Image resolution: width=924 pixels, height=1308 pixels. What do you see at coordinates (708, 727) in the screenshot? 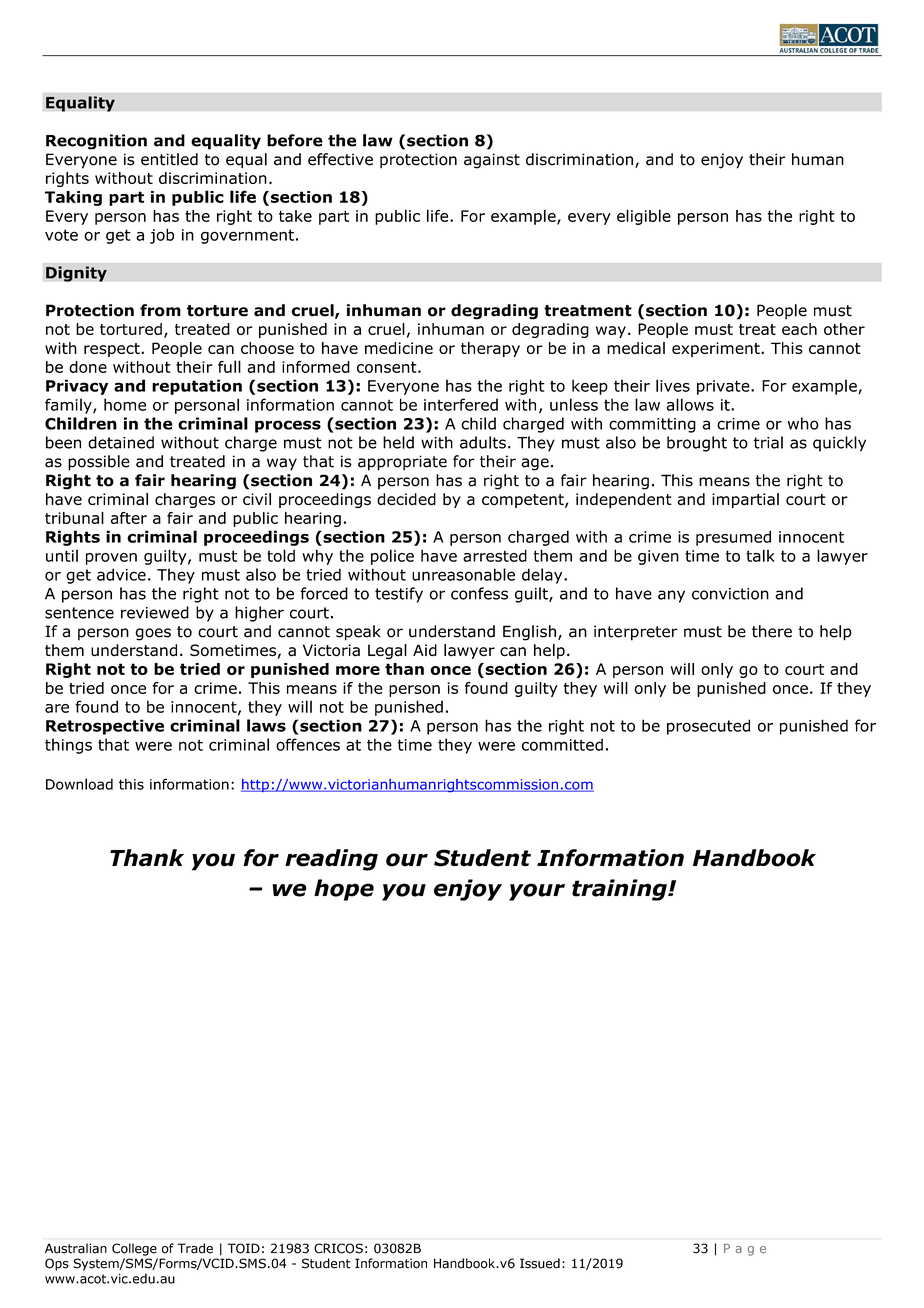
I see `prosecuted` at bounding box center [708, 727].
